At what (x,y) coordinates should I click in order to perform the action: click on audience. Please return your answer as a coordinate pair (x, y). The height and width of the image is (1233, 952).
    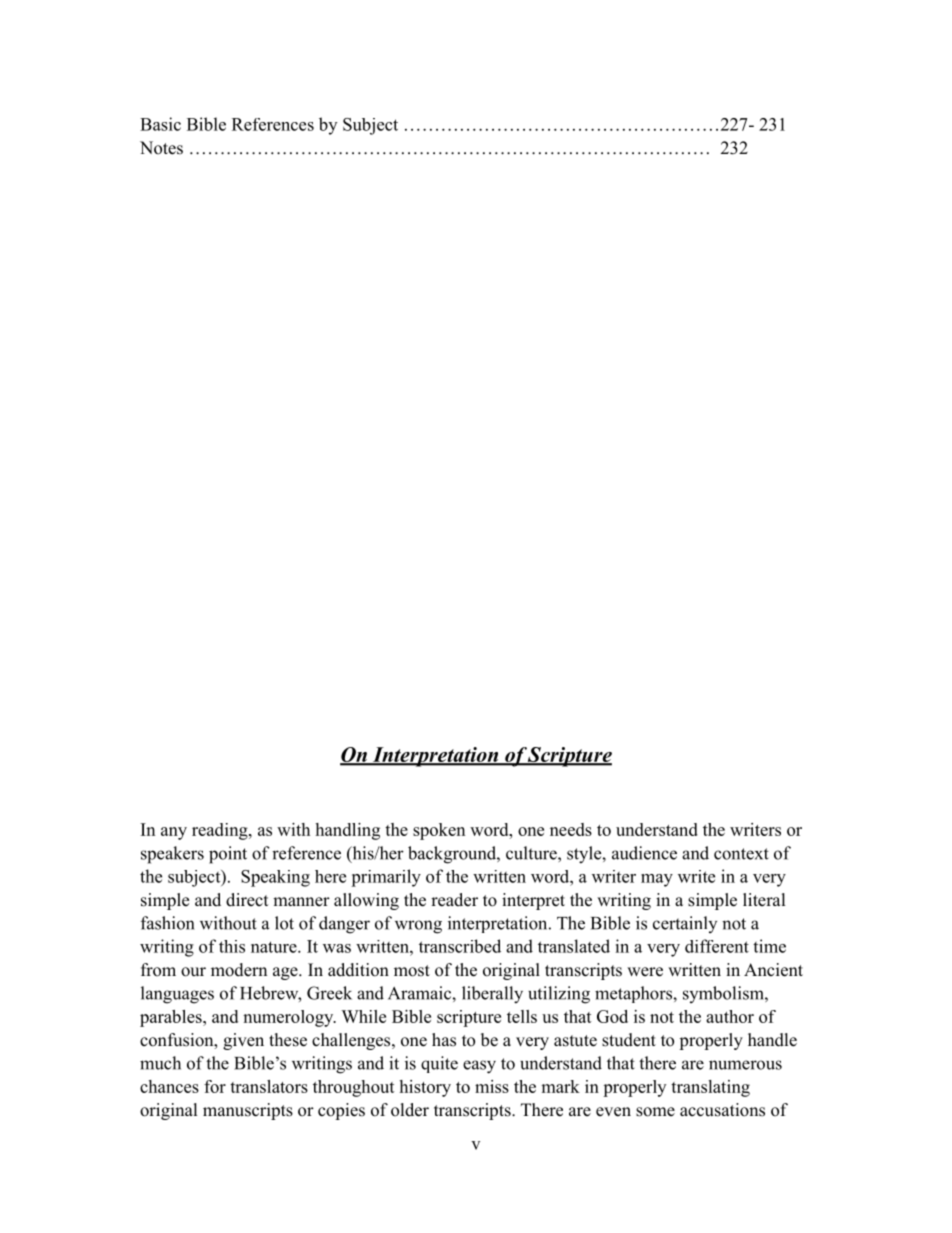
    Looking at the image, I should click on (644, 853).
